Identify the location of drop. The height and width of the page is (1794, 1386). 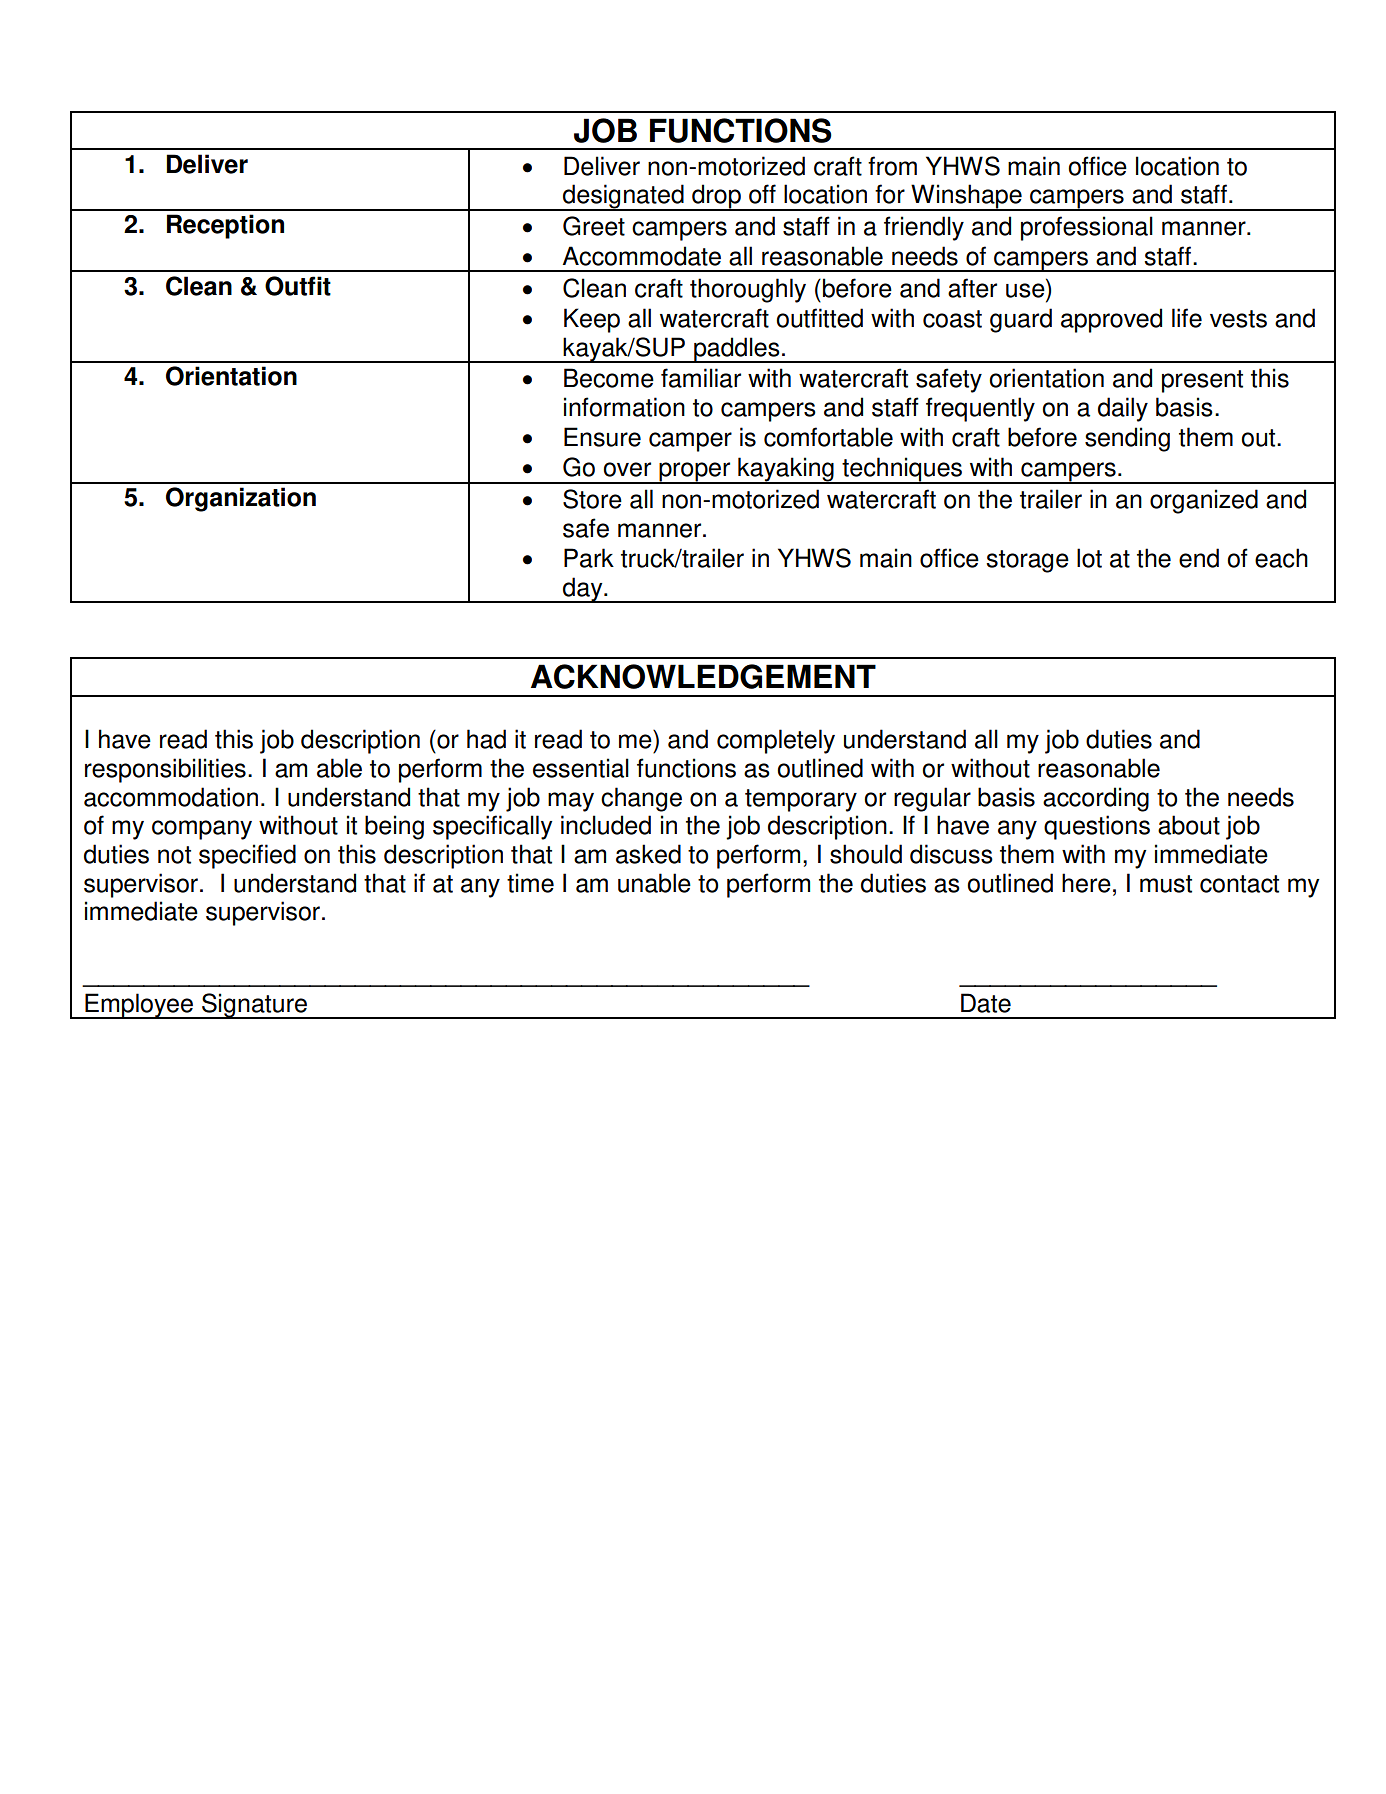
(716, 197).
